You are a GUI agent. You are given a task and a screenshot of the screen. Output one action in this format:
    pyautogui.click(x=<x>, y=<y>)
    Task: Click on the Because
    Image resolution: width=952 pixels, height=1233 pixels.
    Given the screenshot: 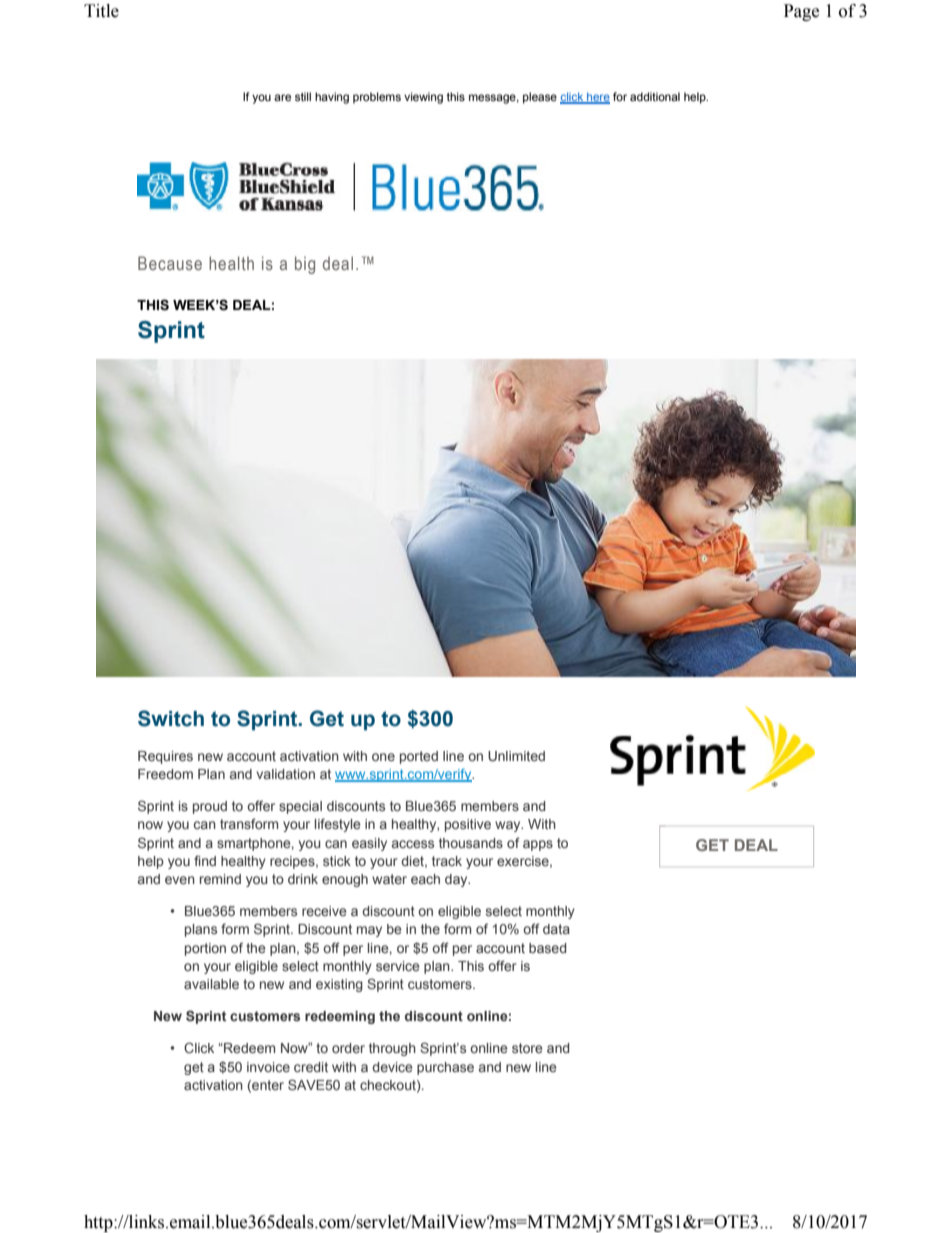 What is the action you would take?
    pyautogui.click(x=170, y=263)
